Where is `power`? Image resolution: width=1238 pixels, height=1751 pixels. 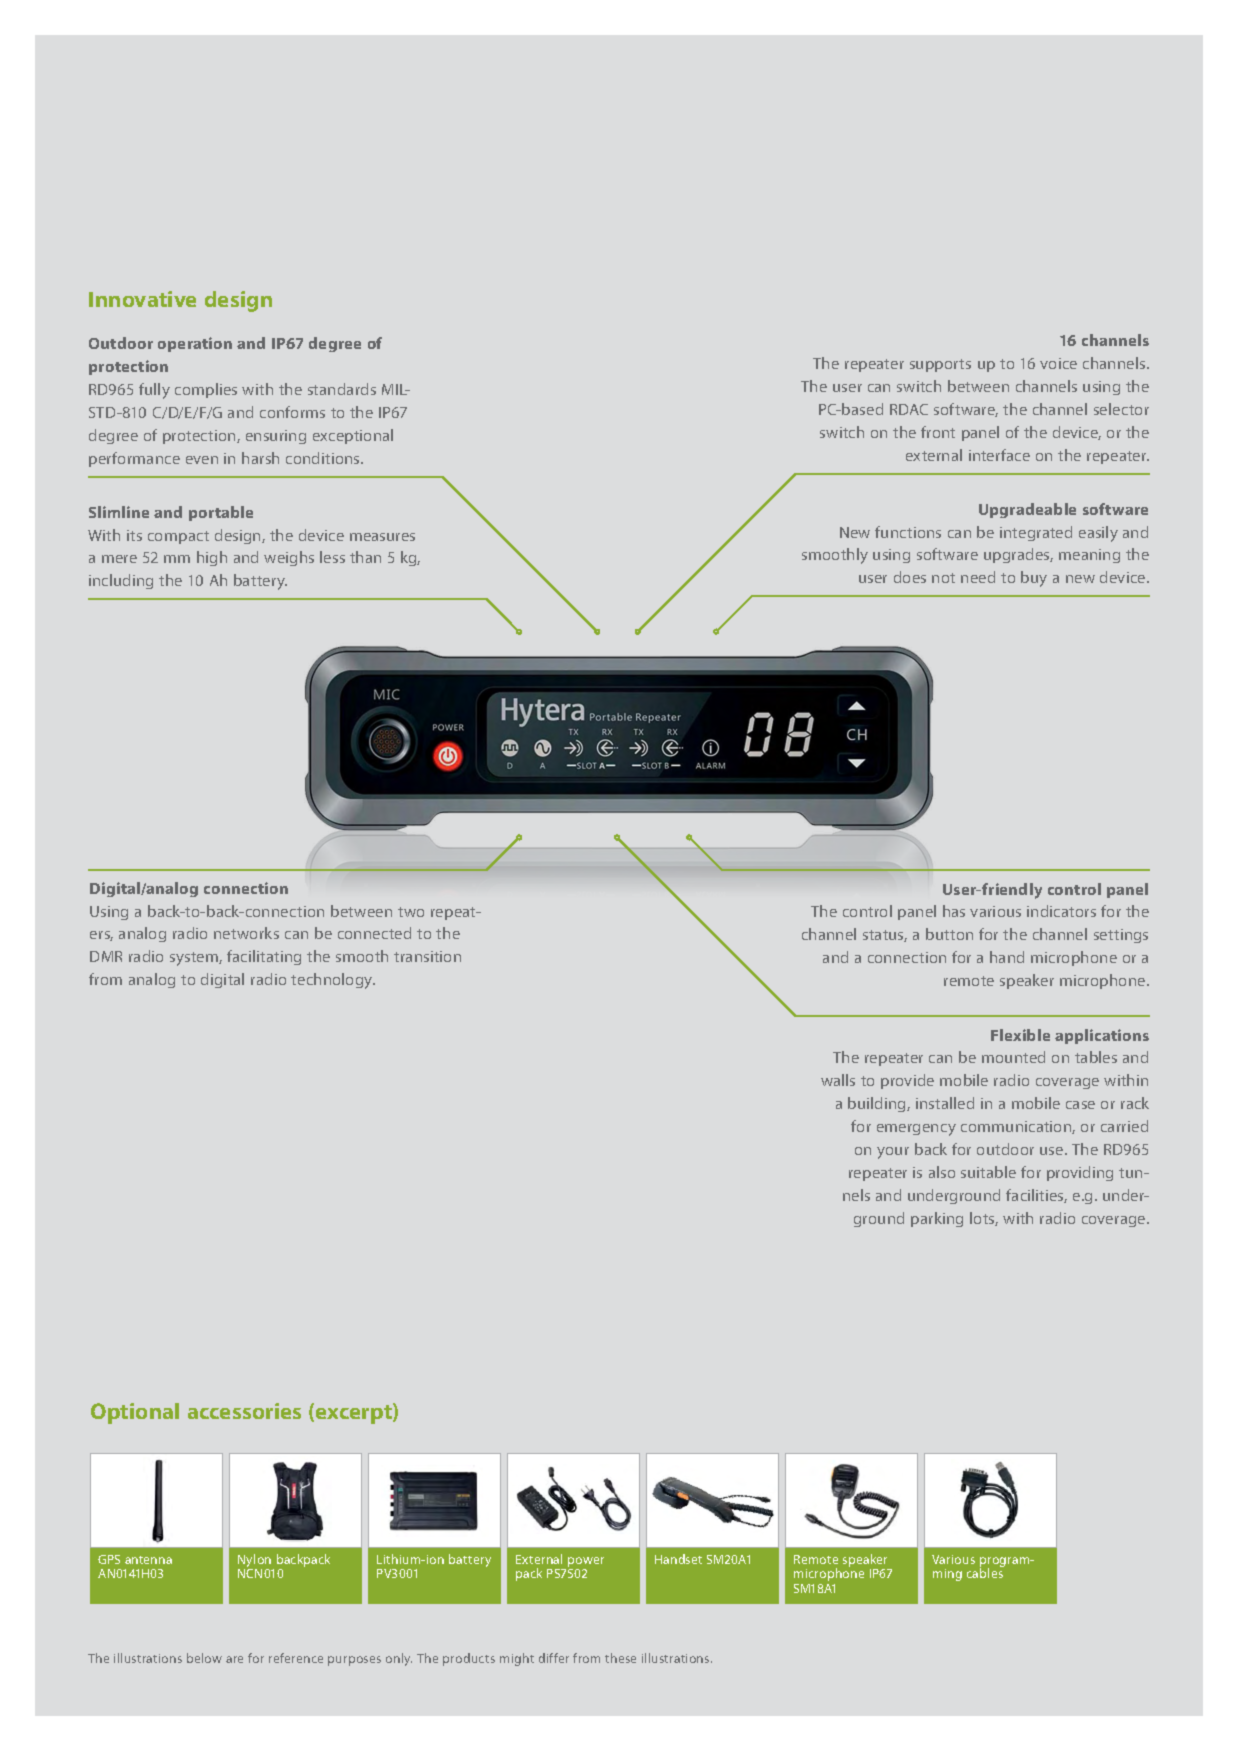
power is located at coordinates (586, 1563).
